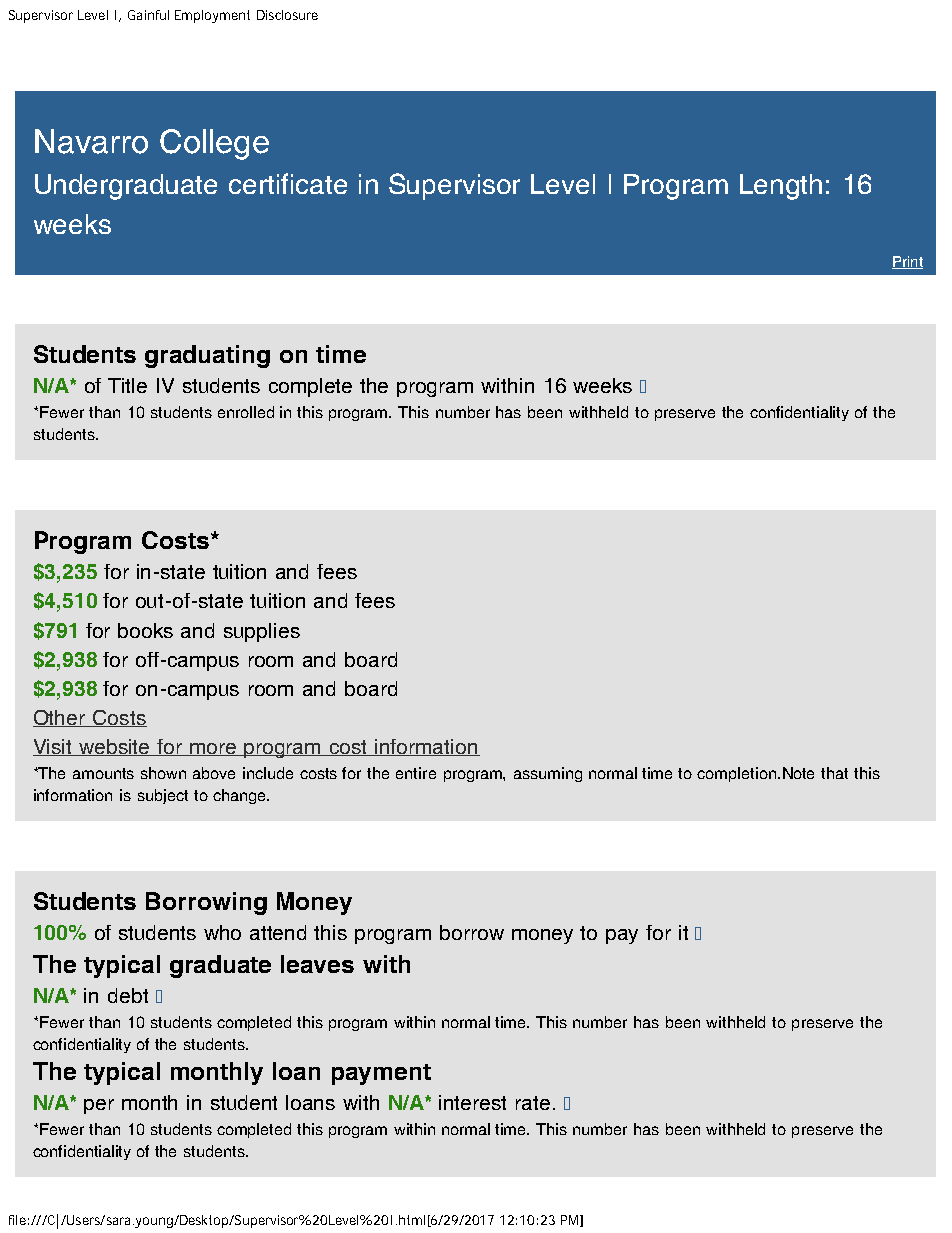 The image size is (952, 1233). Describe the element at coordinates (416, 773) in the document. I see `entire` at that location.
